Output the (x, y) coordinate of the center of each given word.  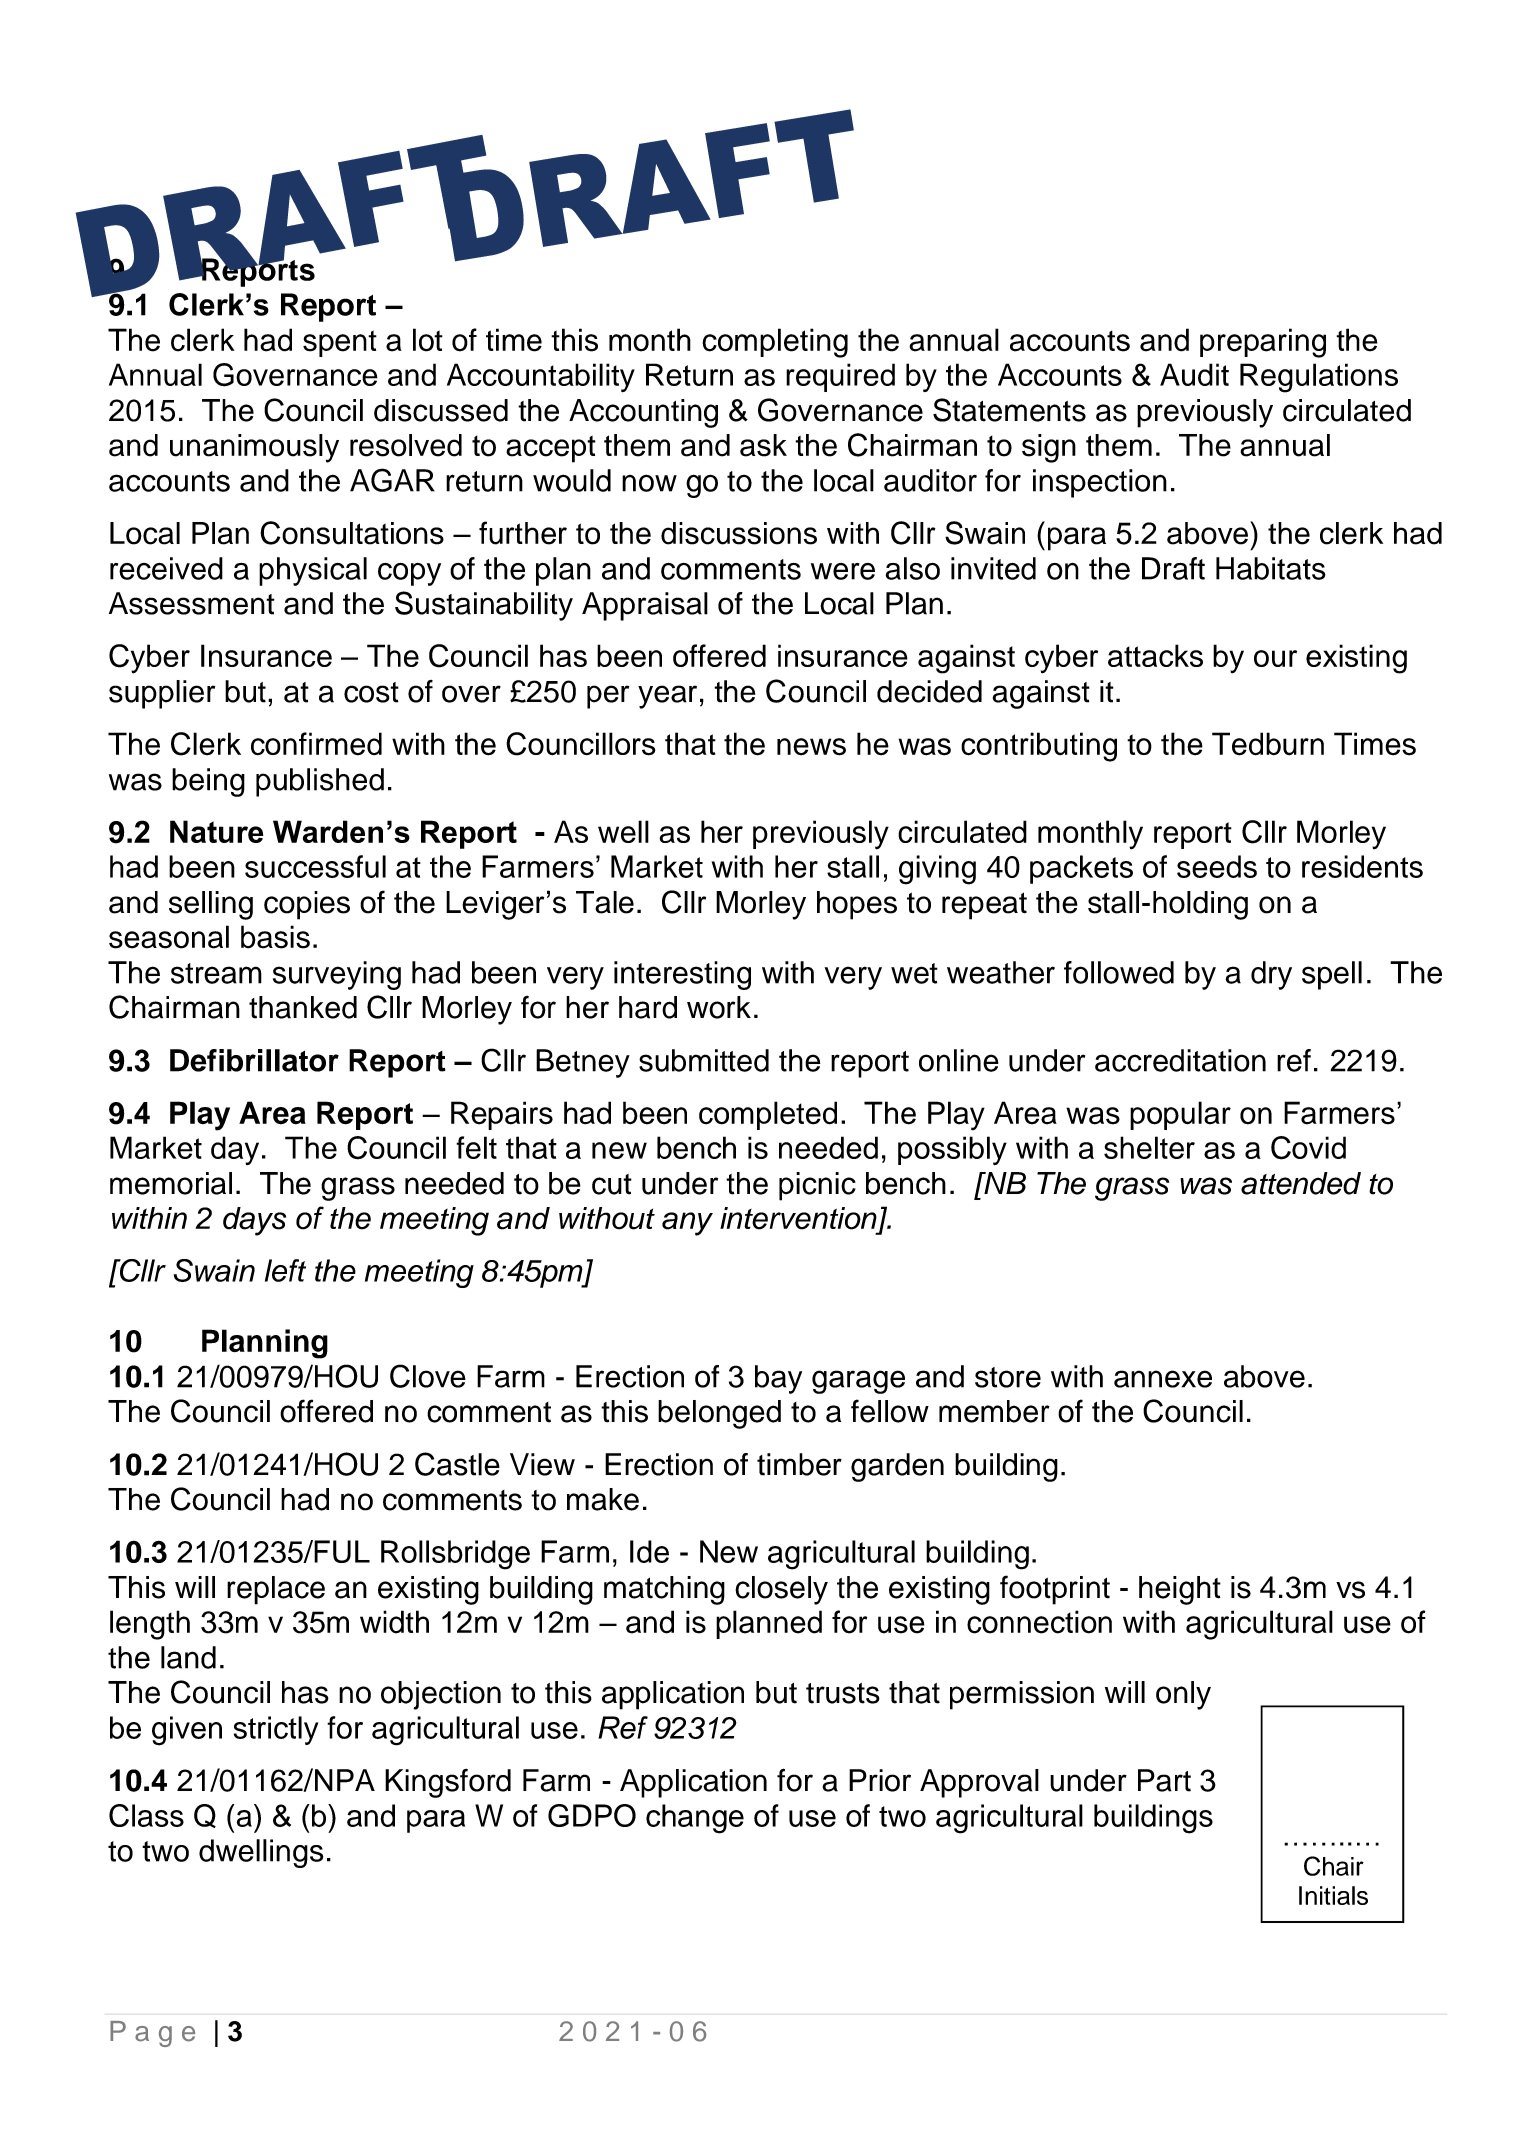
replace (276, 1590)
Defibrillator (254, 1060)
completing (775, 343)
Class (146, 1815)
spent (340, 343)
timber (799, 1464)
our (1275, 658)
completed (768, 1115)
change (695, 1819)
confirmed (316, 744)
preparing (1263, 343)
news (811, 747)
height (1180, 1590)
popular (1180, 1115)
